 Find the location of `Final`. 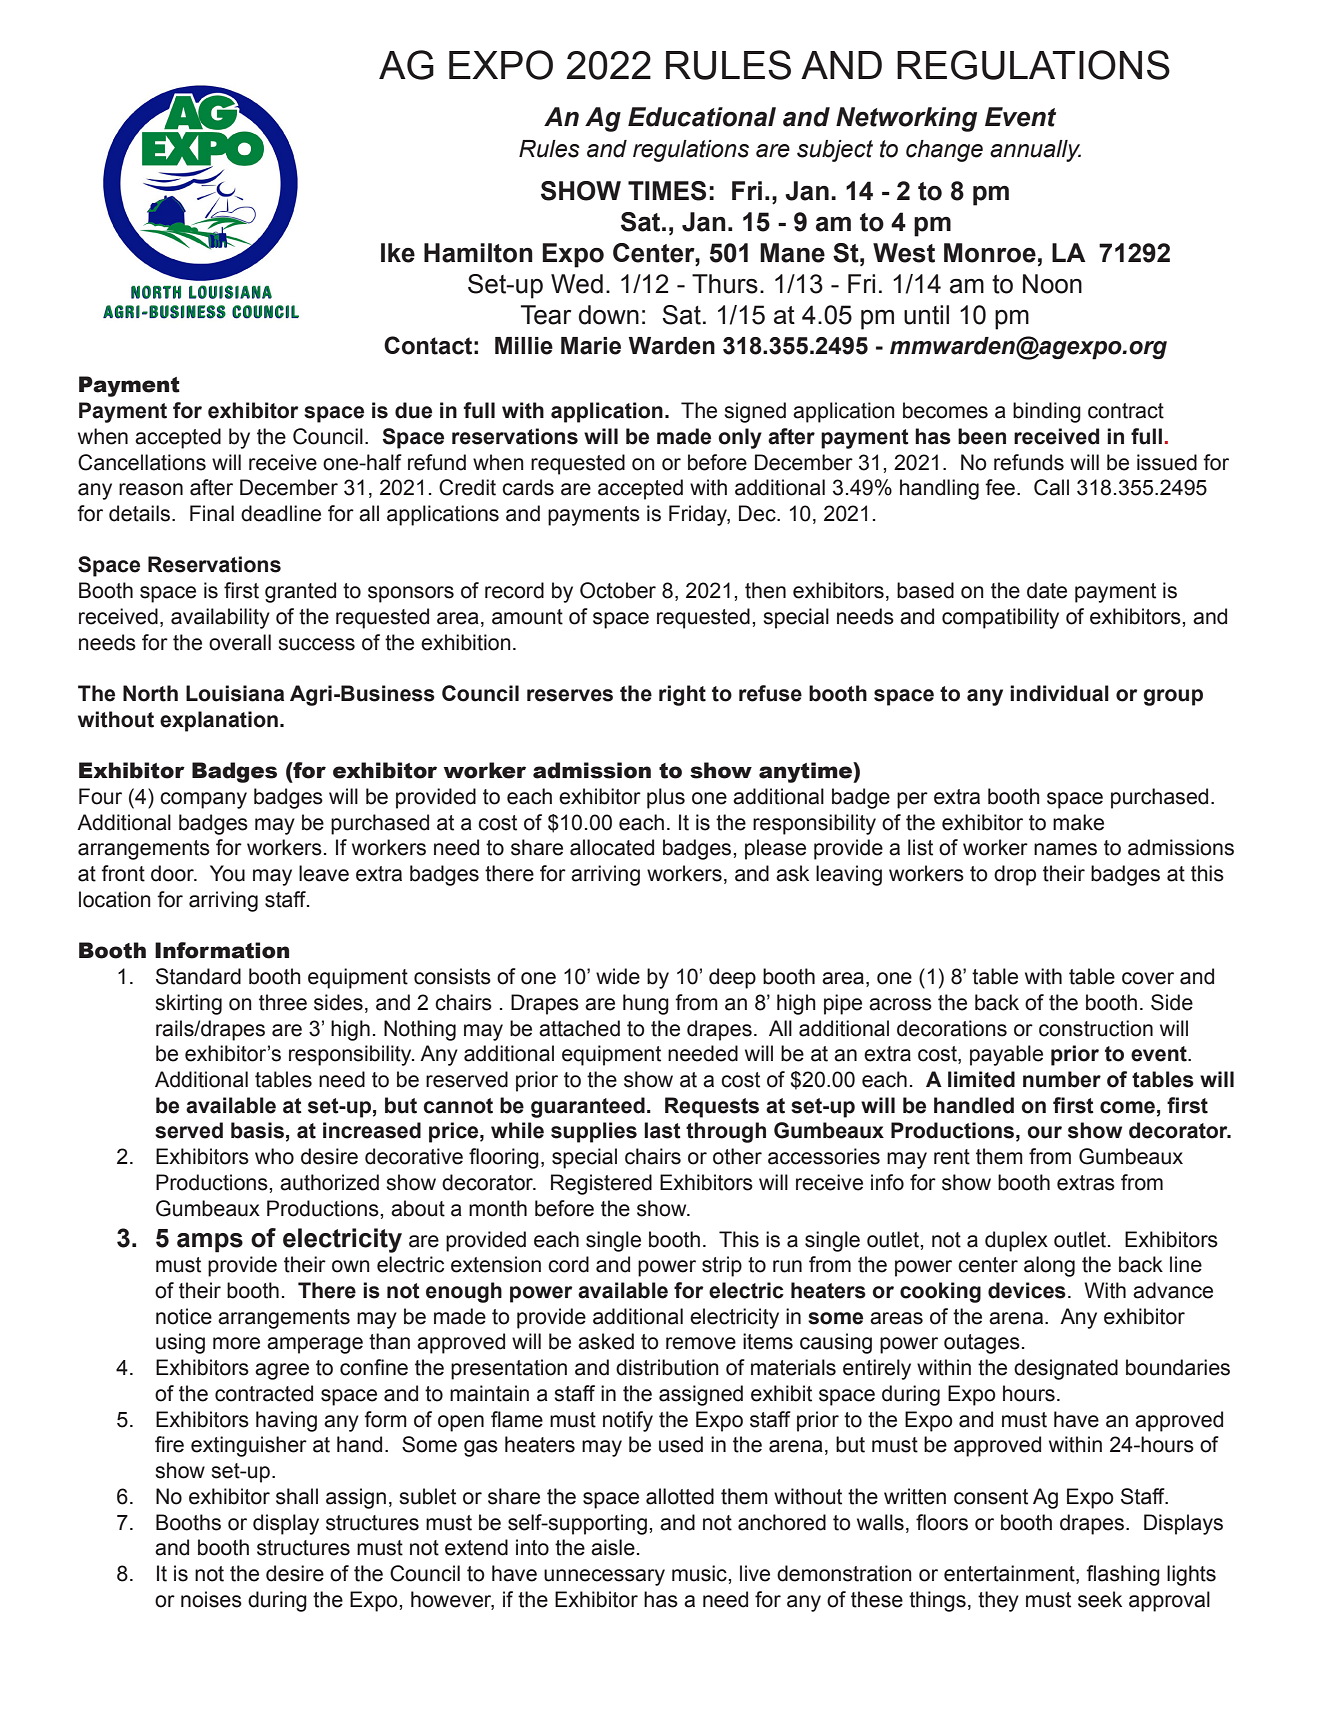

Final is located at coordinates (212, 513).
